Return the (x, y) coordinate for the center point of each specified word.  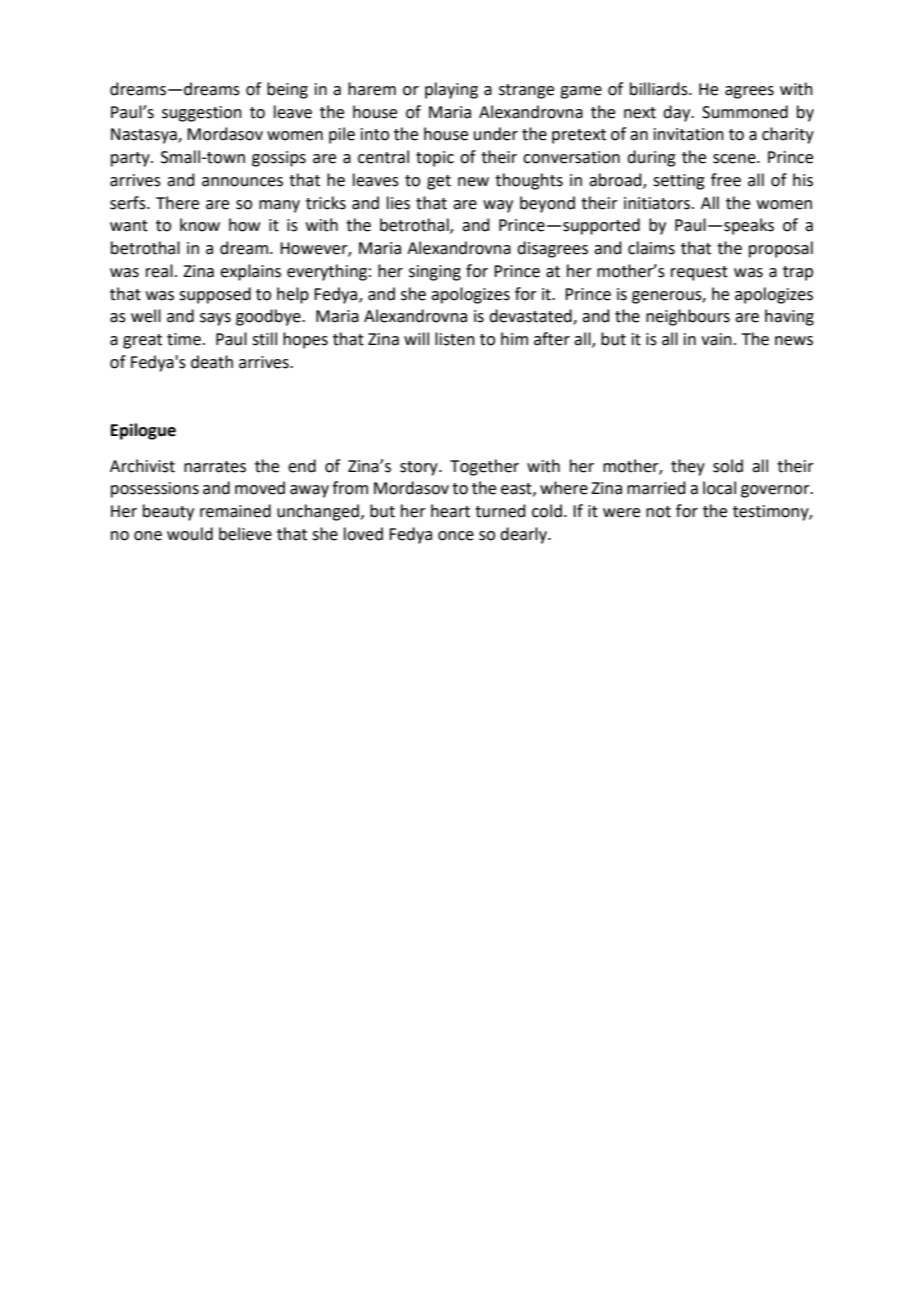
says (215, 319)
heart (450, 511)
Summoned (745, 112)
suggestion (202, 114)
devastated (531, 317)
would (190, 534)
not (658, 512)
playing (451, 90)
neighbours (688, 317)
